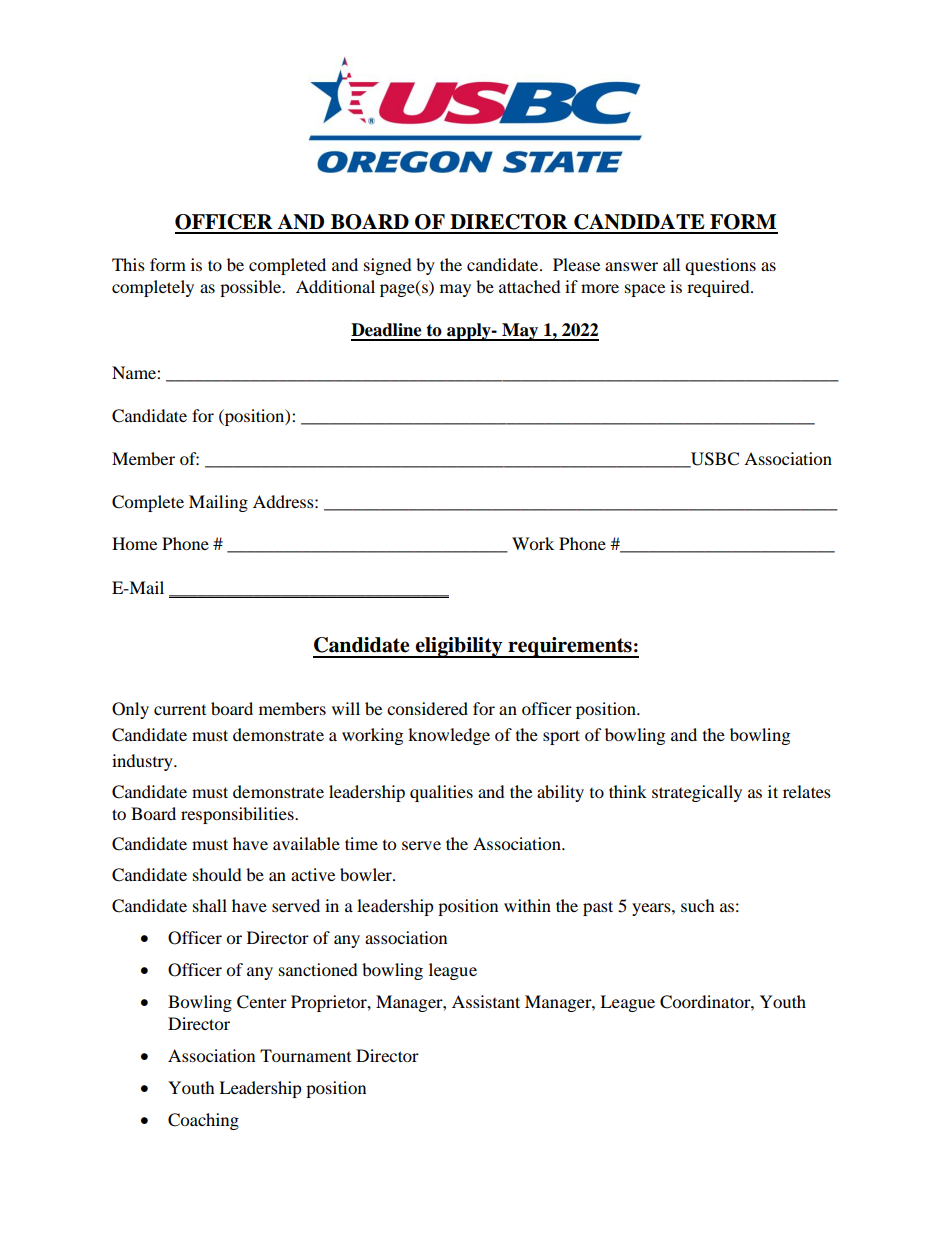 This screenshot has width=952, height=1233. I want to click on required, so click(719, 288).
